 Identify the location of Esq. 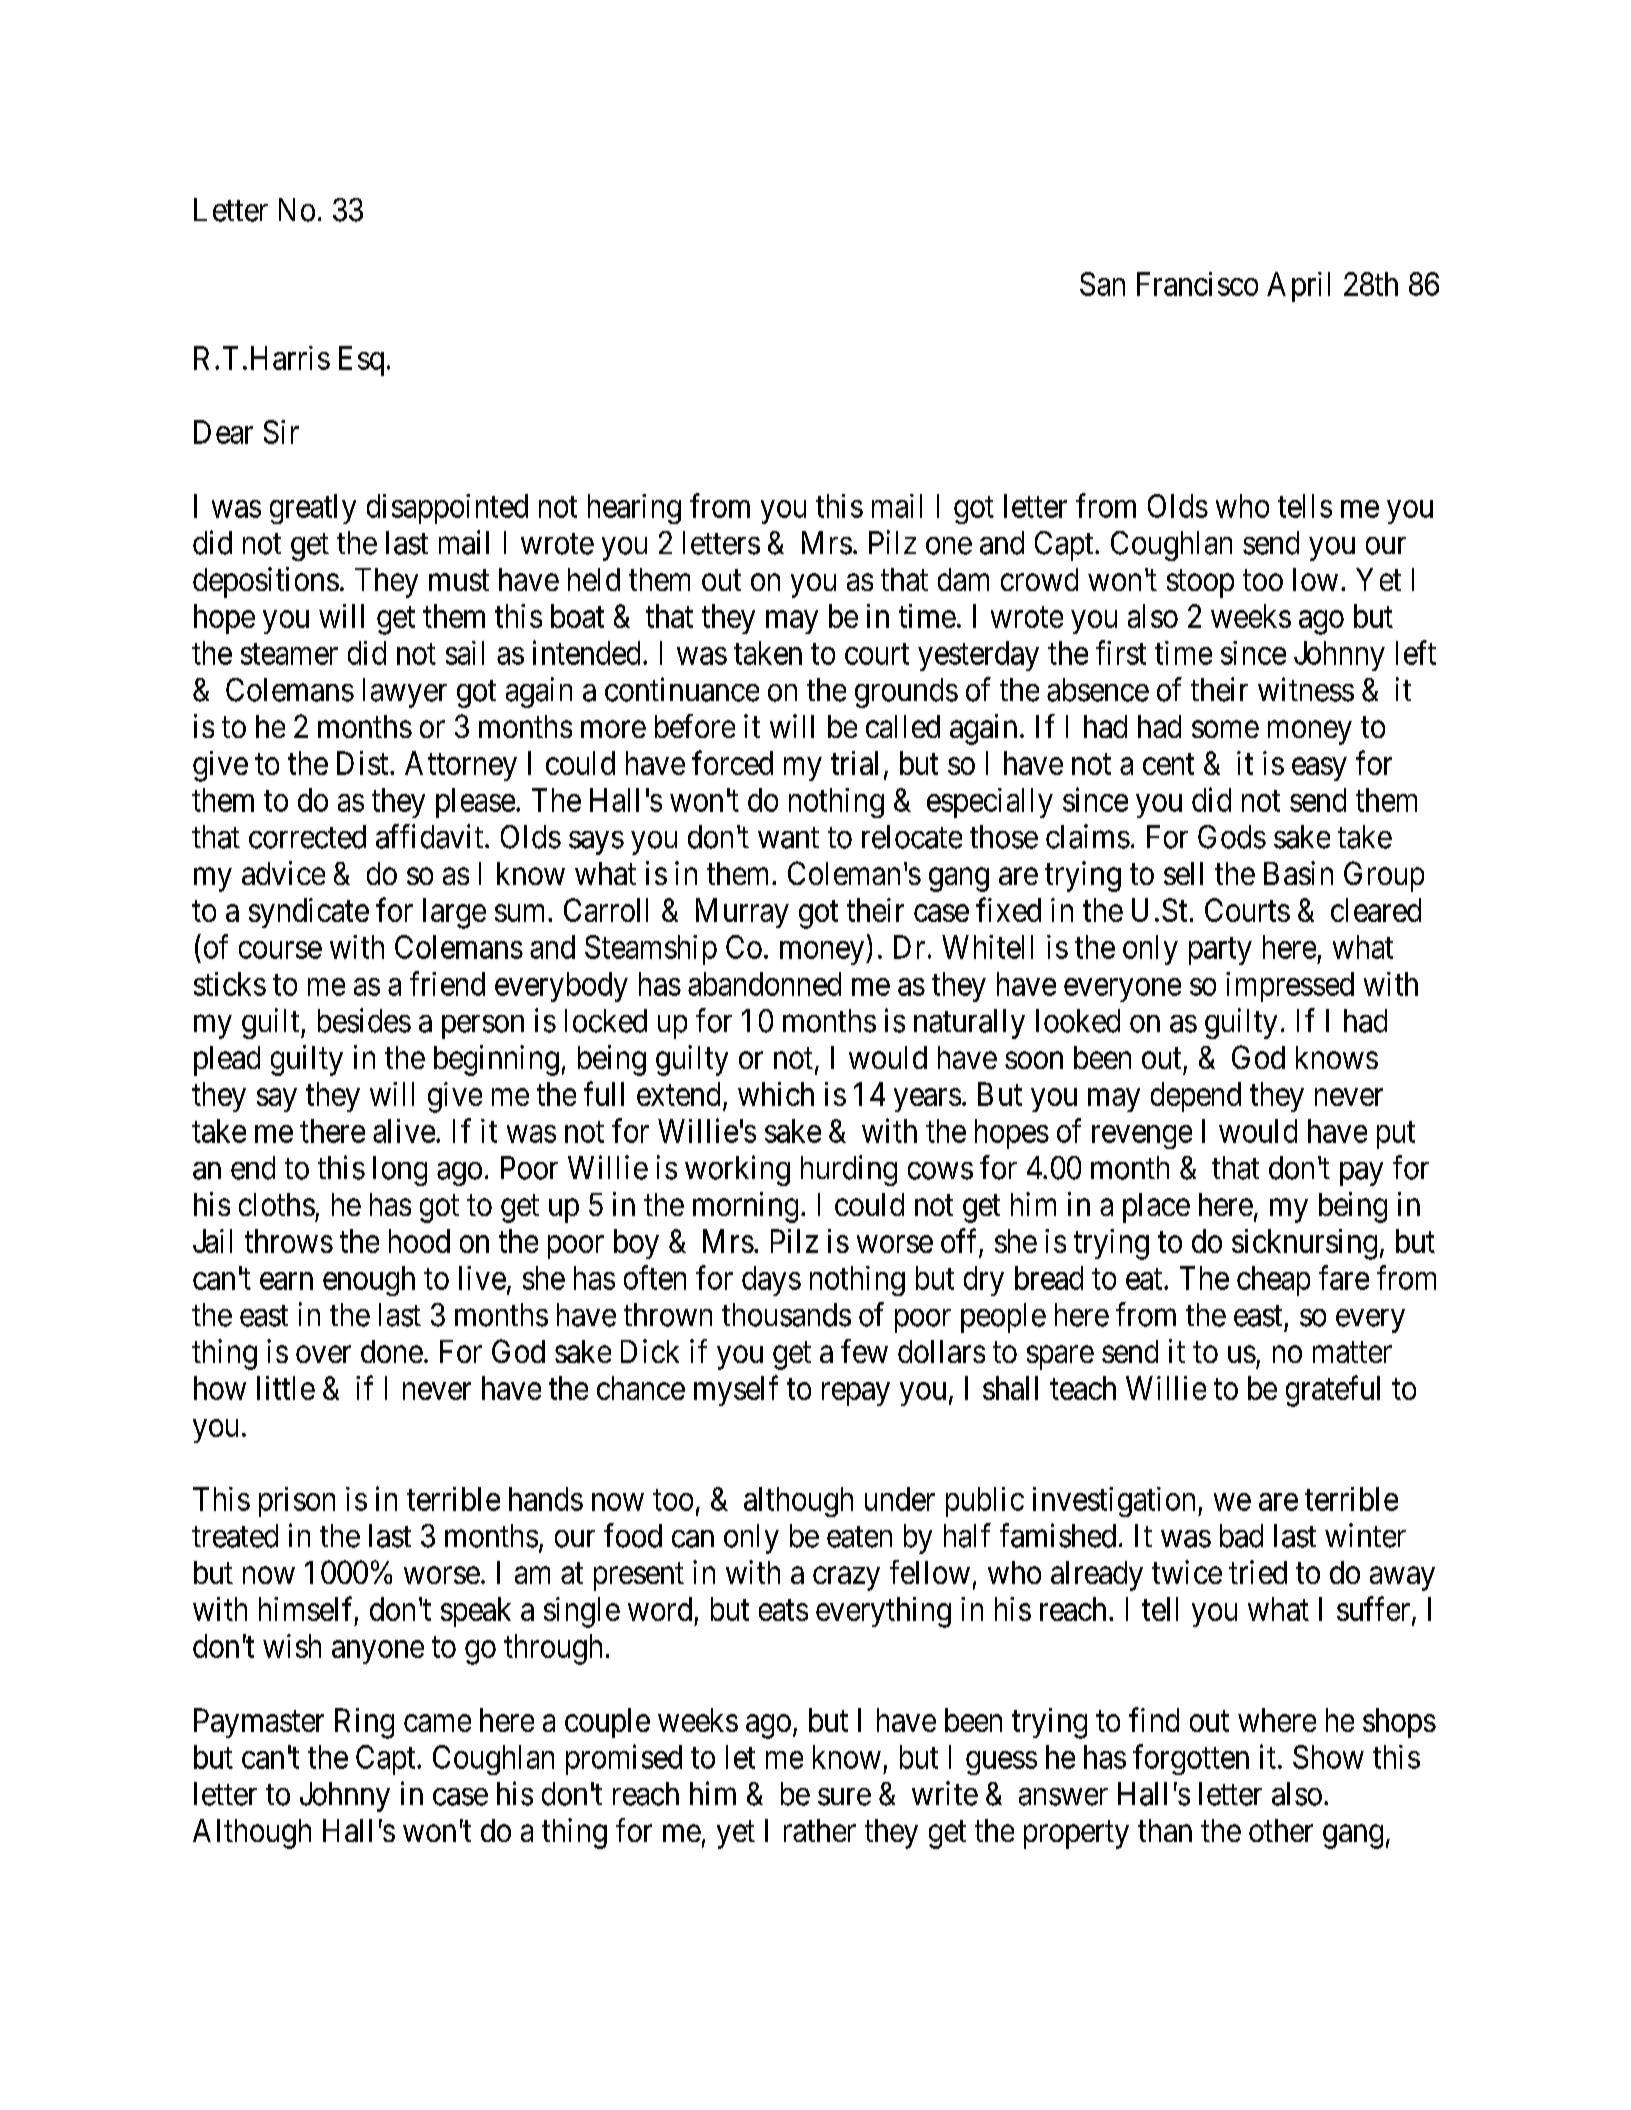
(361, 361).
